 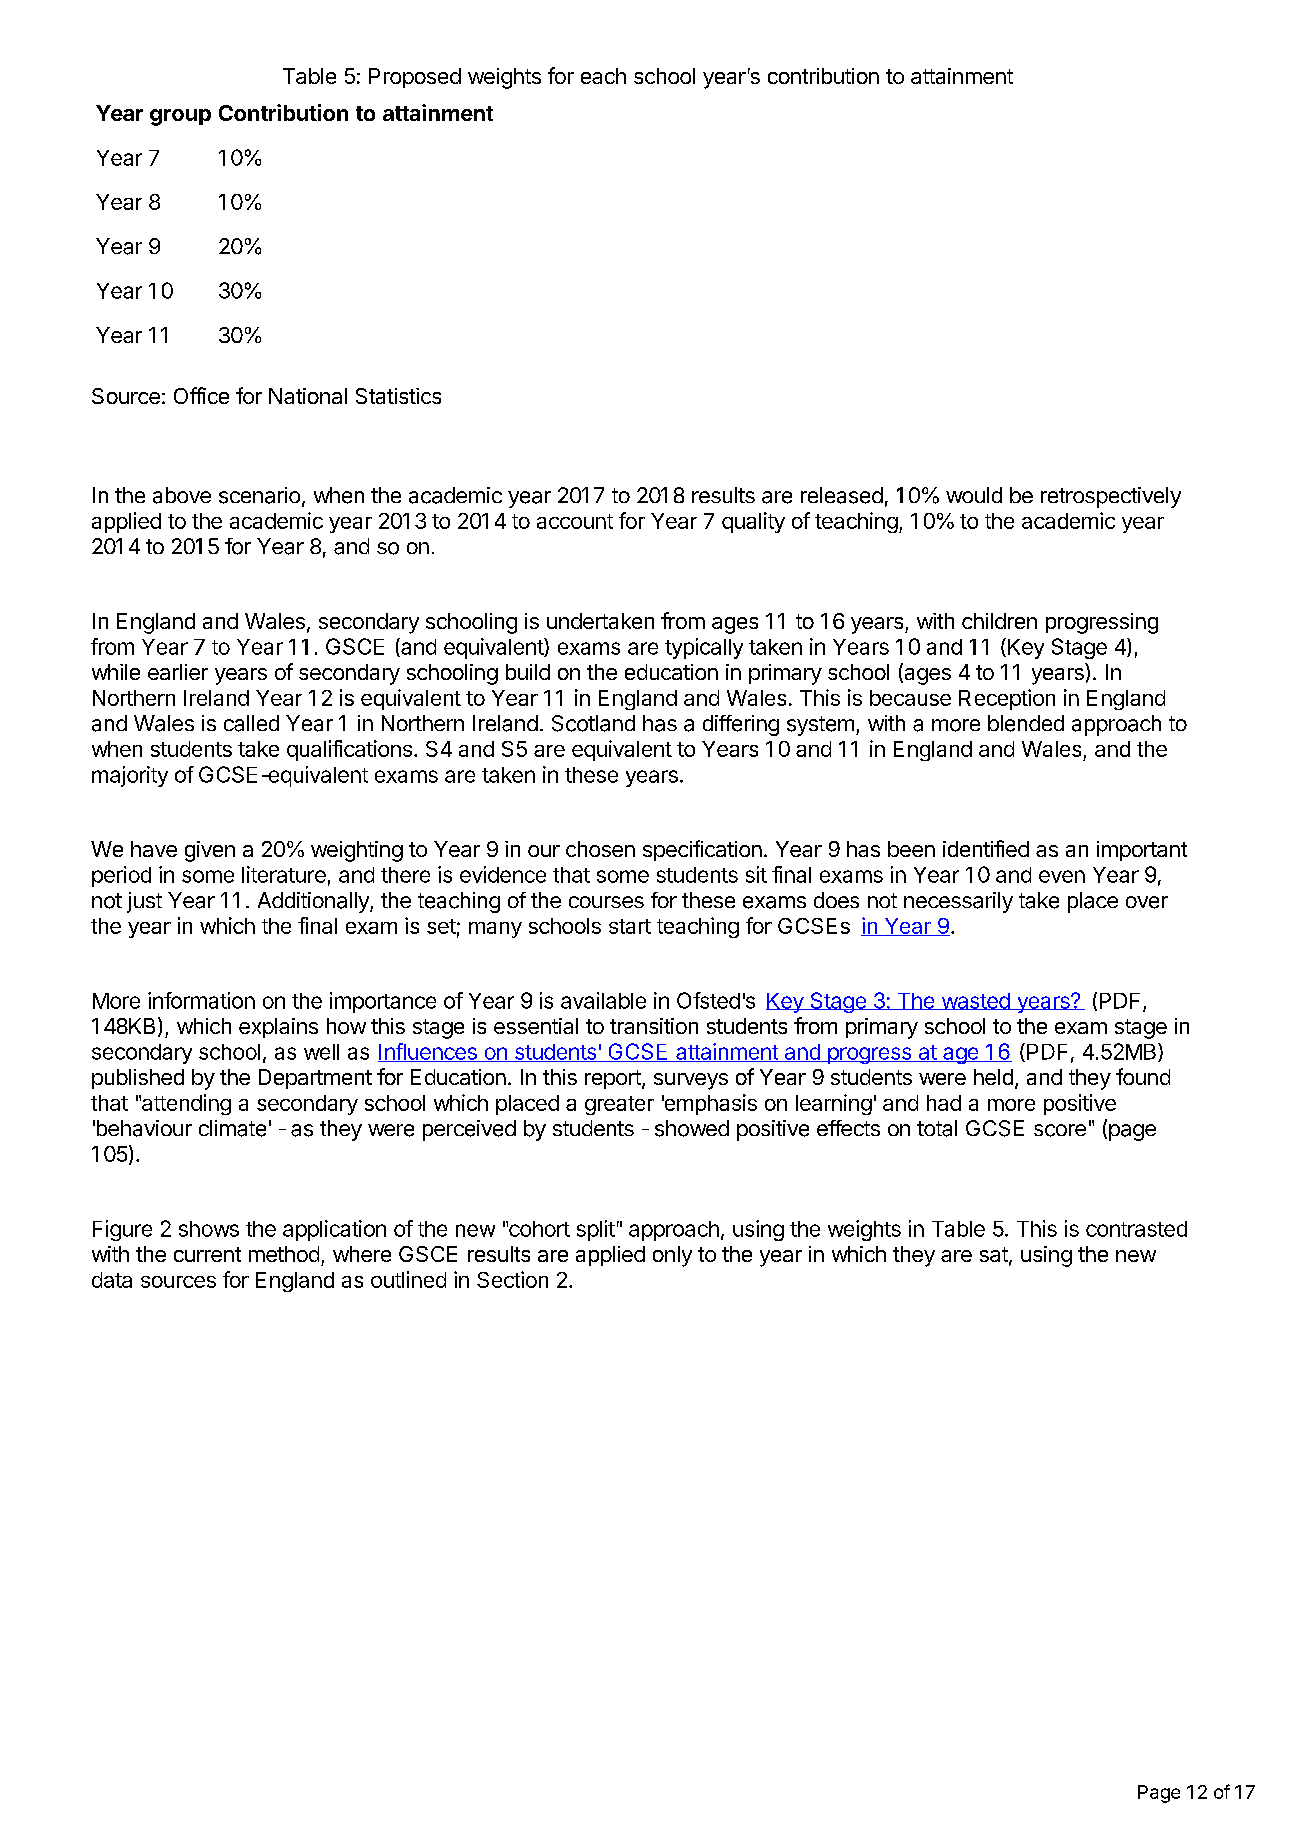 What do you see at coordinates (201, 1000) in the screenshot?
I see `information` at bounding box center [201, 1000].
